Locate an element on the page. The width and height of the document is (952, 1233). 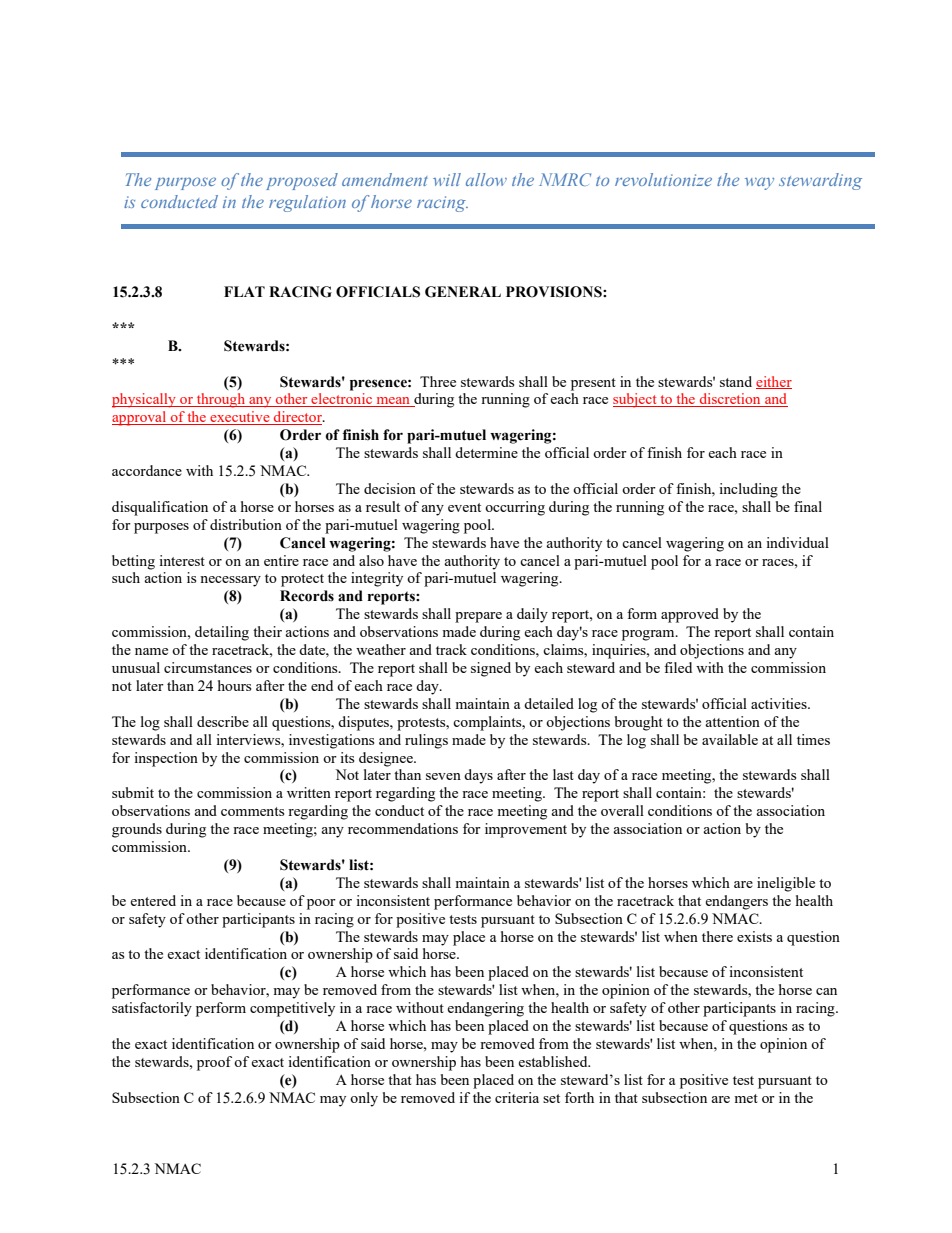
criteria is located at coordinates (517, 1097).
